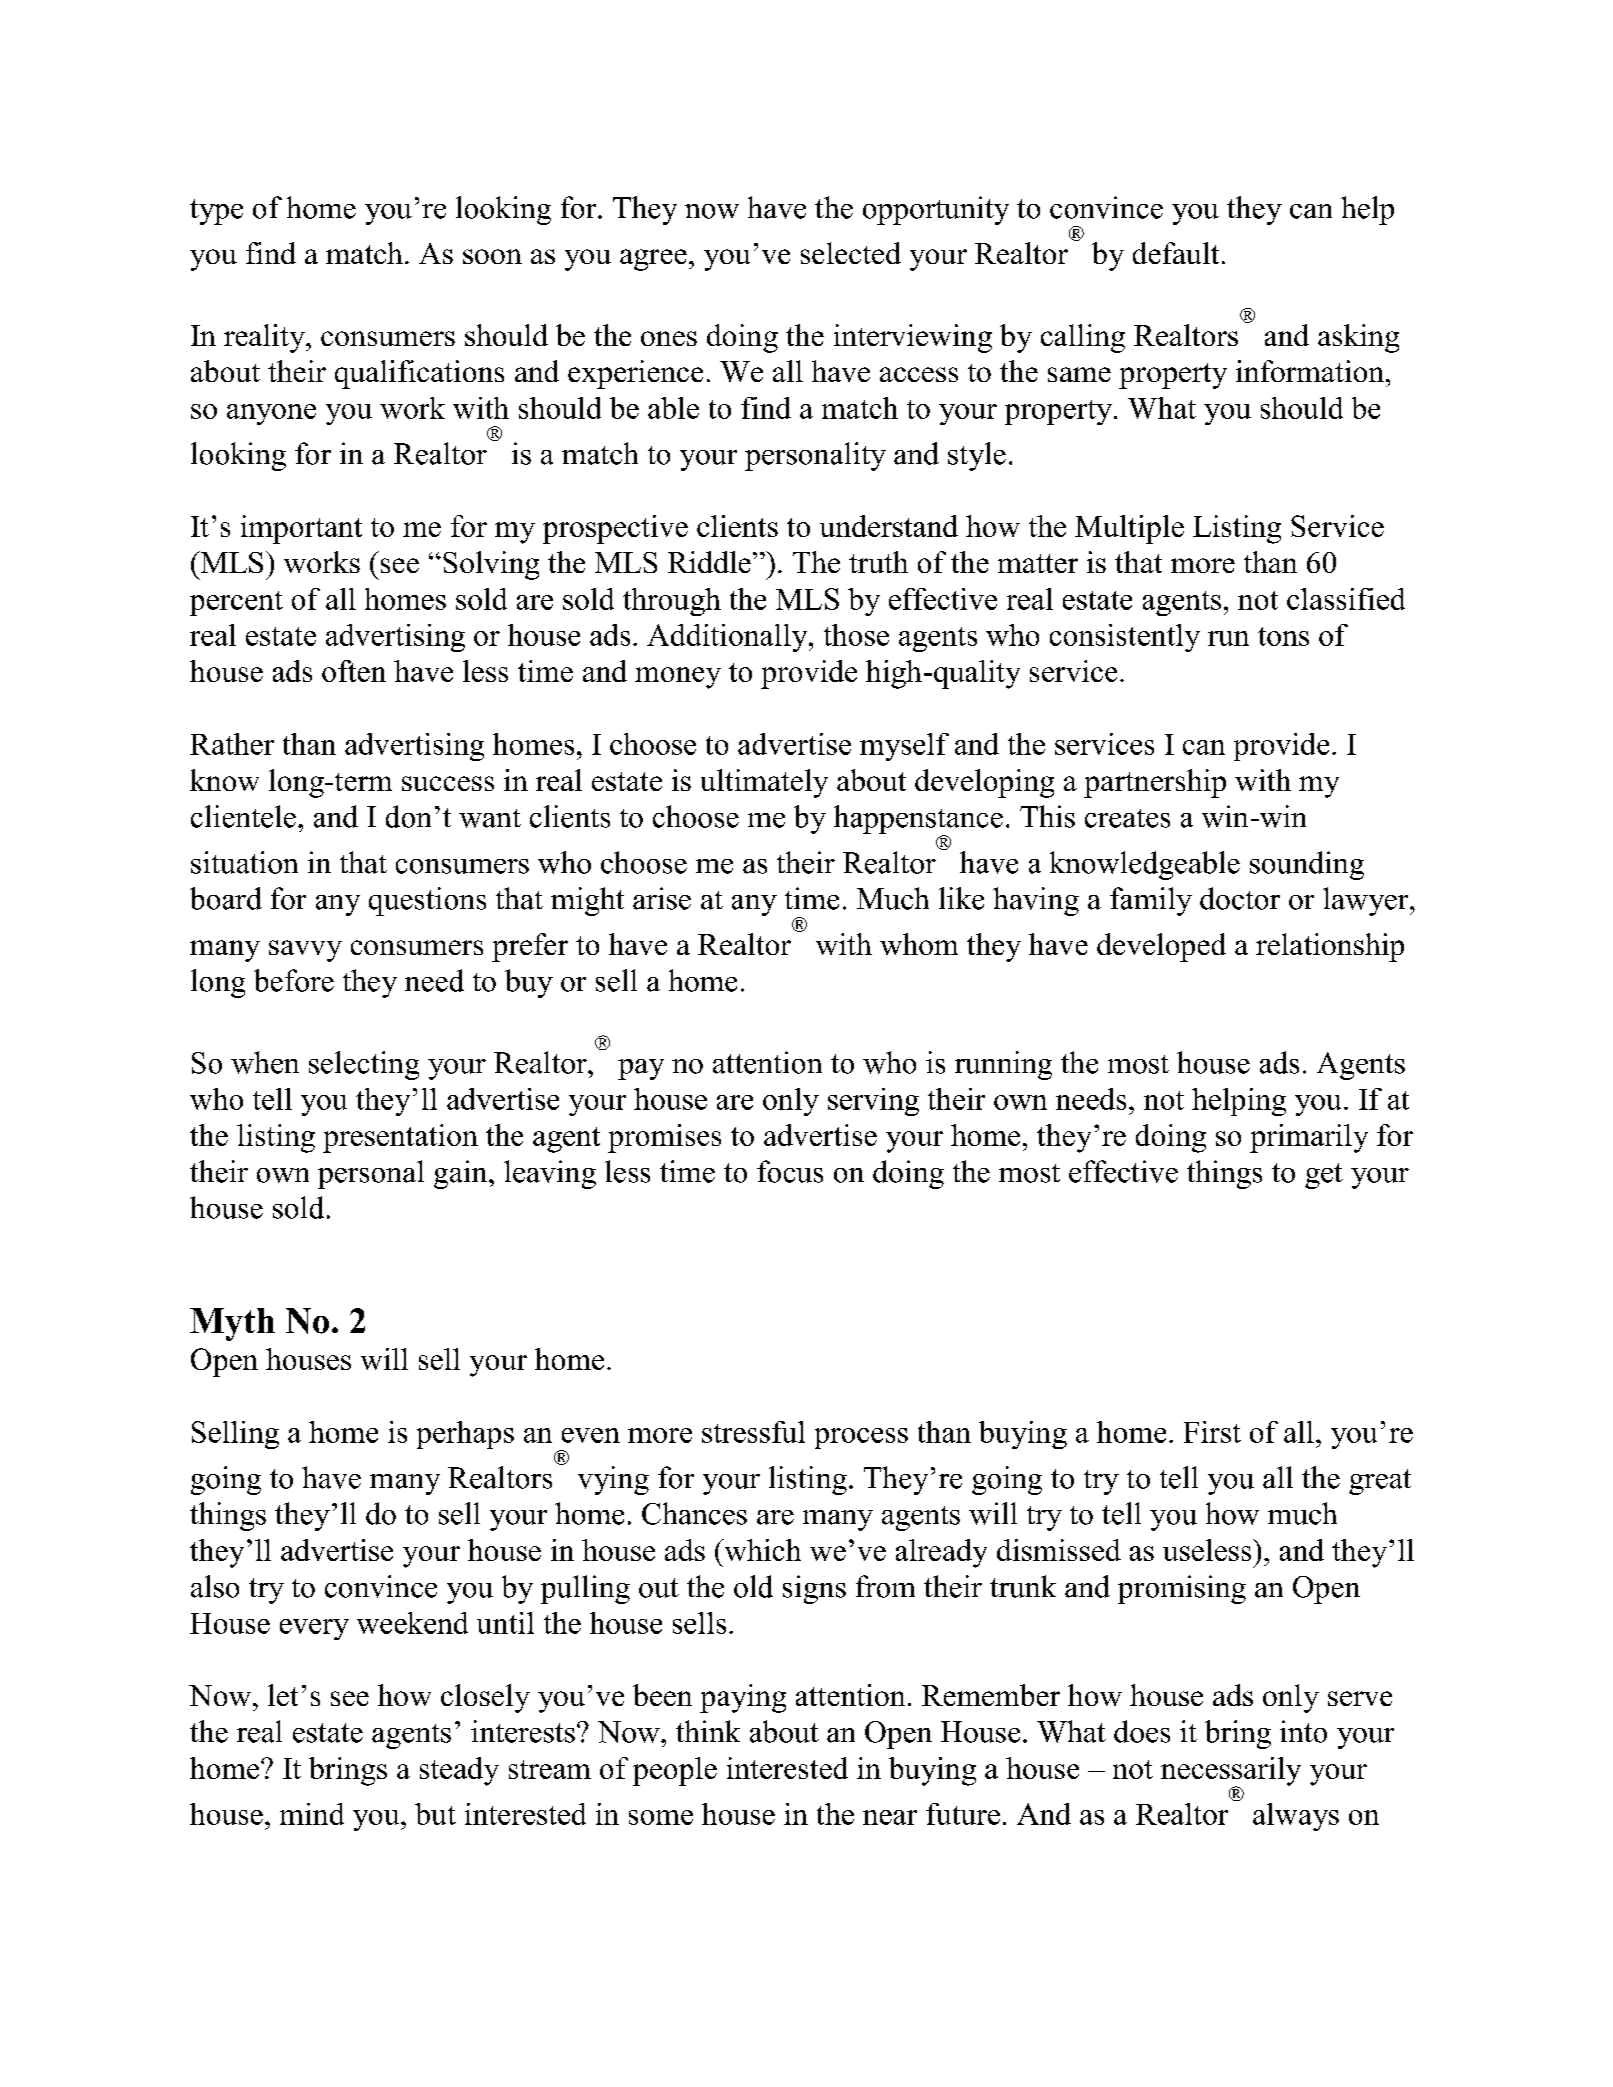 The height and width of the screenshot is (2087, 1613). I want to click on soon, so click(492, 256).
